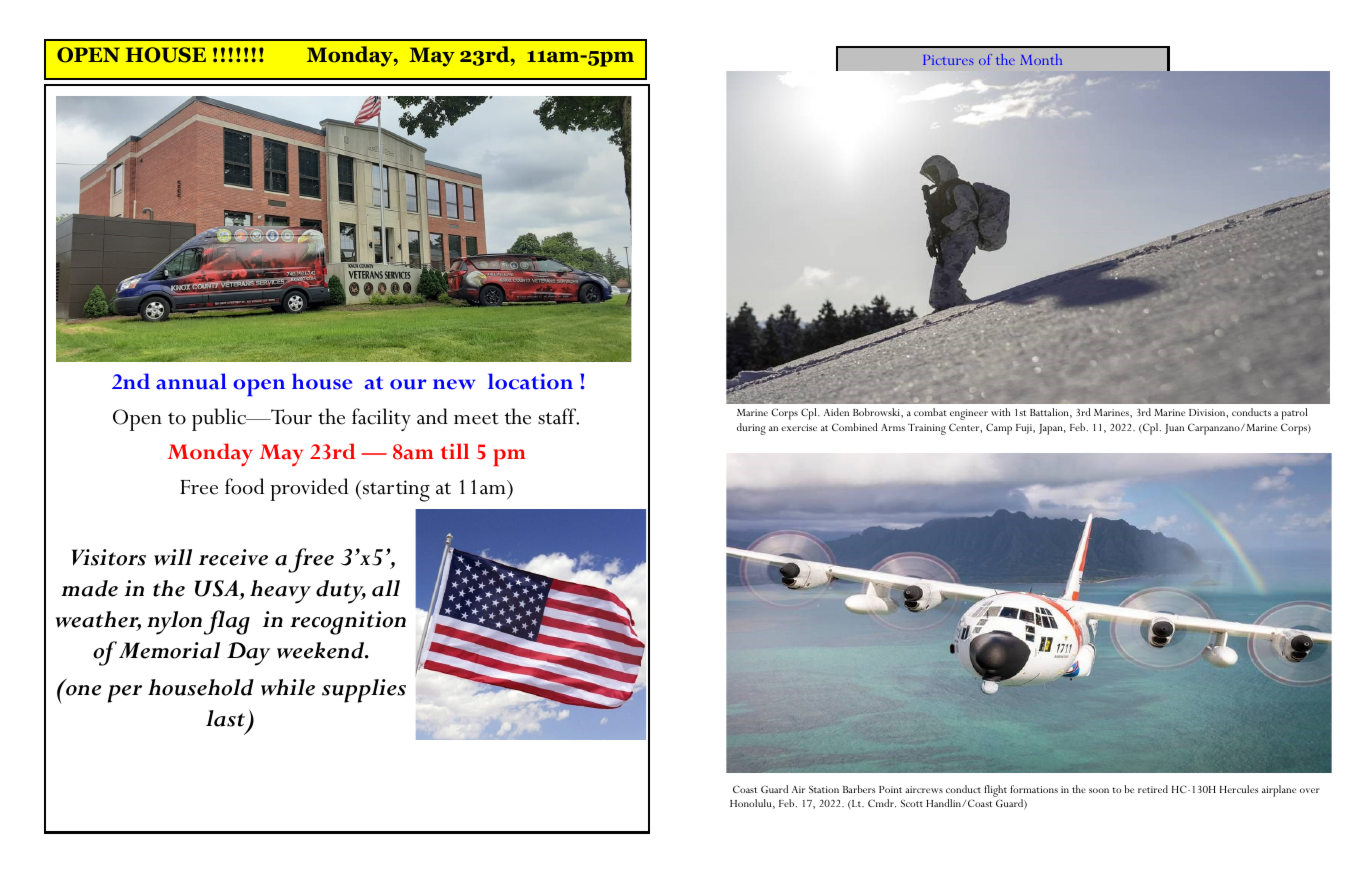 The width and height of the screenshot is (1372, 887). Describe the element at coordinates (1153, 789) in the screenshot. I see `retired` at that location.
